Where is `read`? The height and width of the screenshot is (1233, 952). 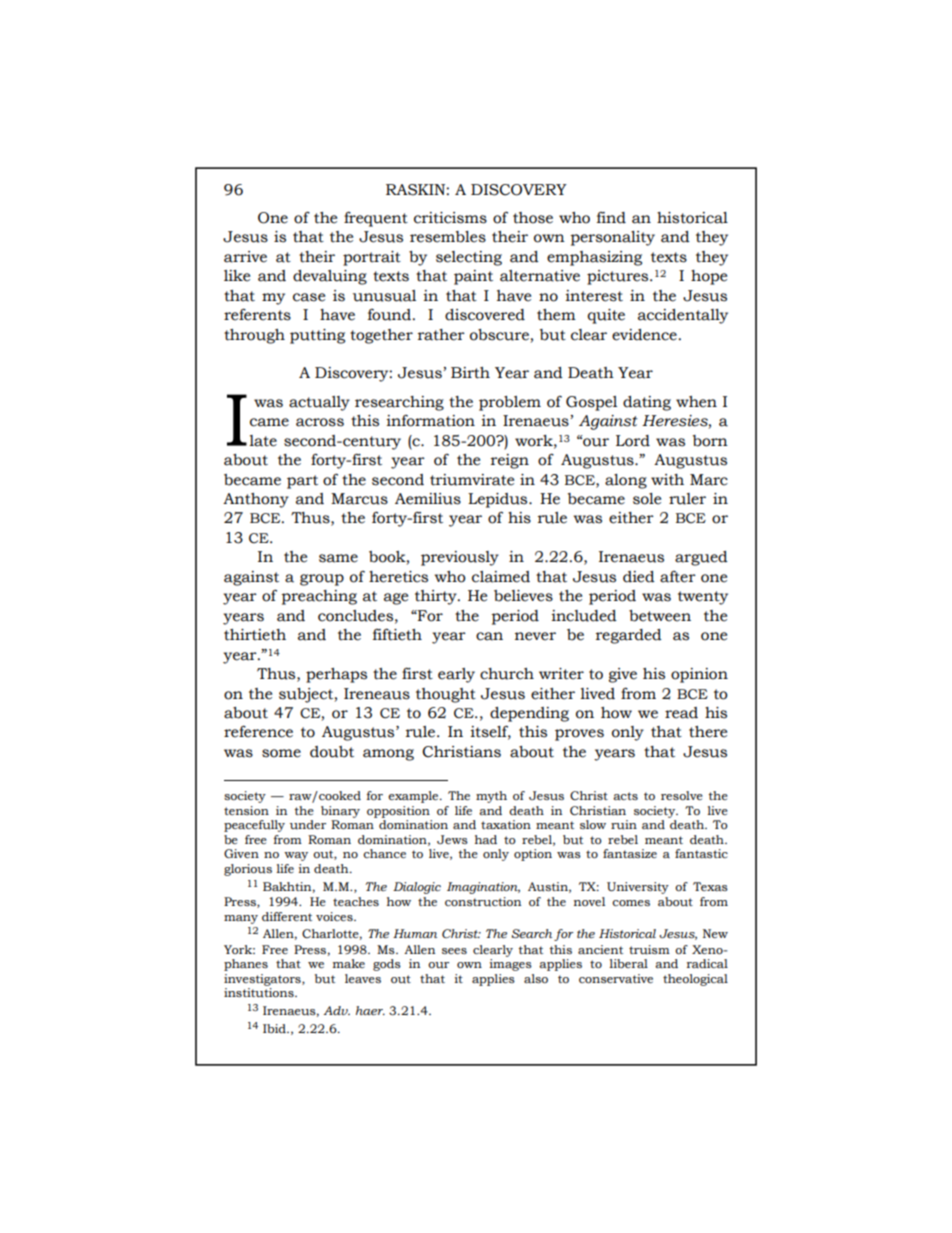
read is located at coordinates (681, 713).
